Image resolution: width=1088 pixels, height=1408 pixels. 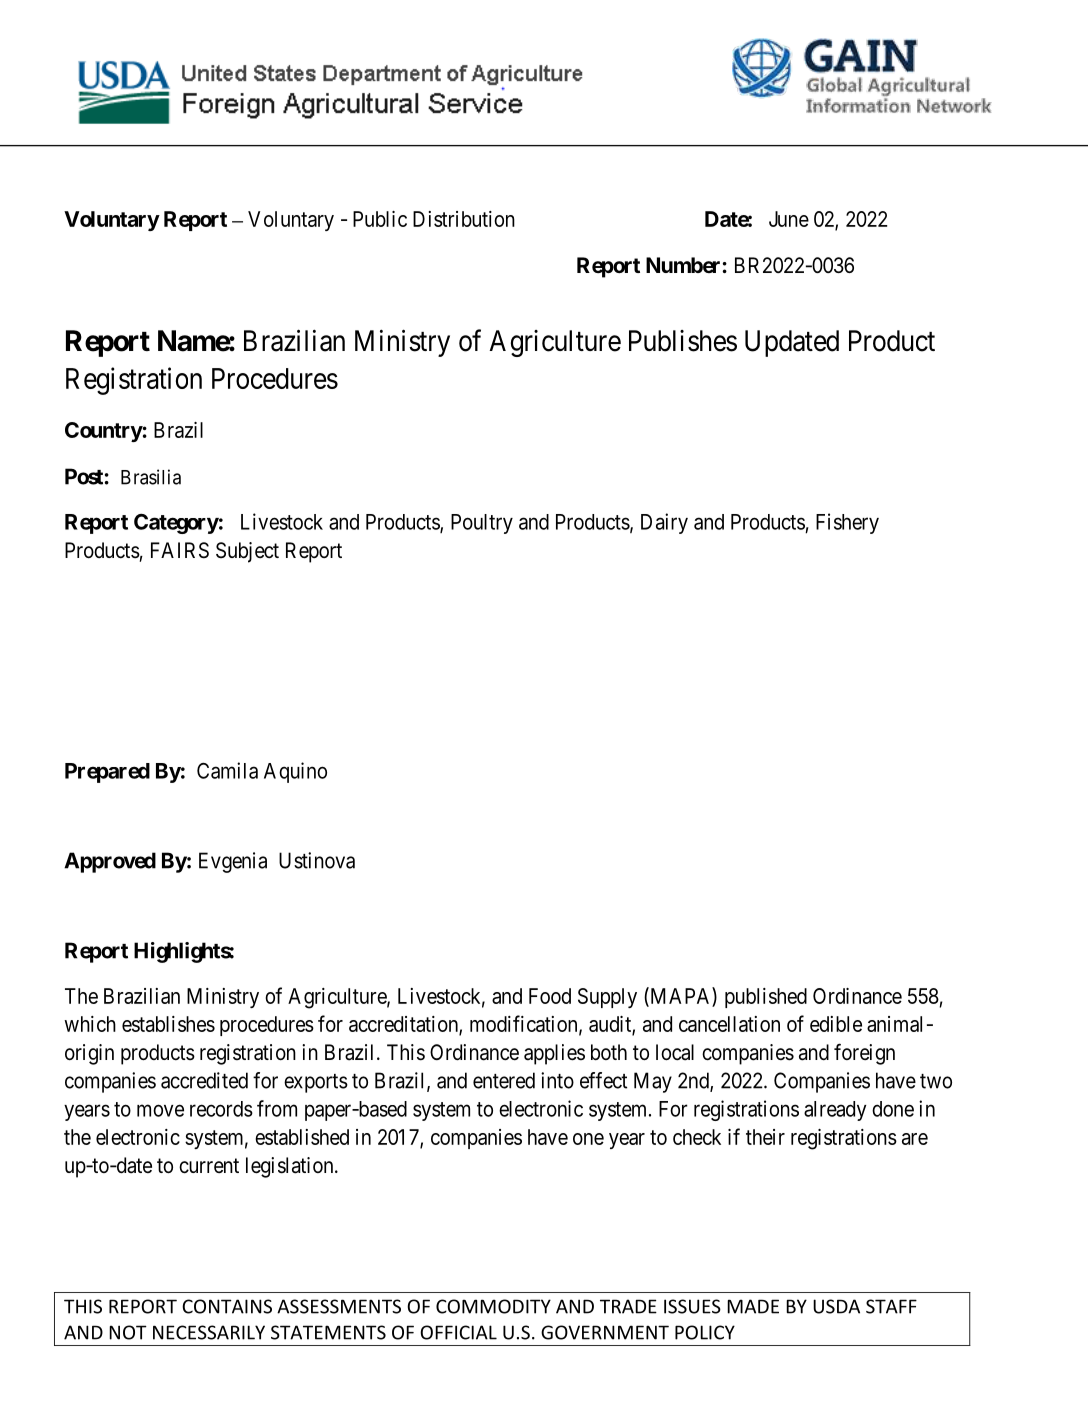 I want to click on USDA, so click(x=836, y=1306).
